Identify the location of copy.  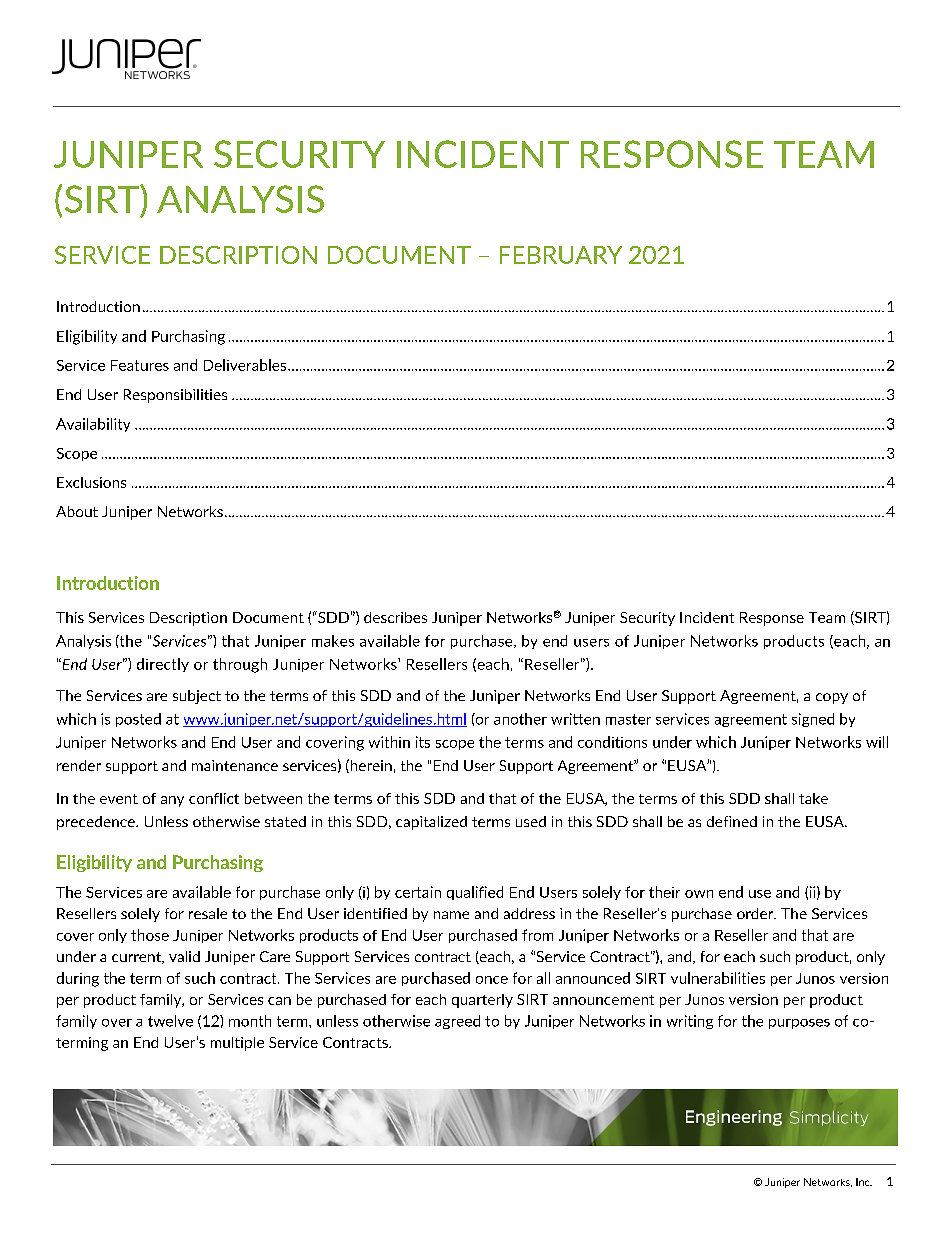
(832, 698).
